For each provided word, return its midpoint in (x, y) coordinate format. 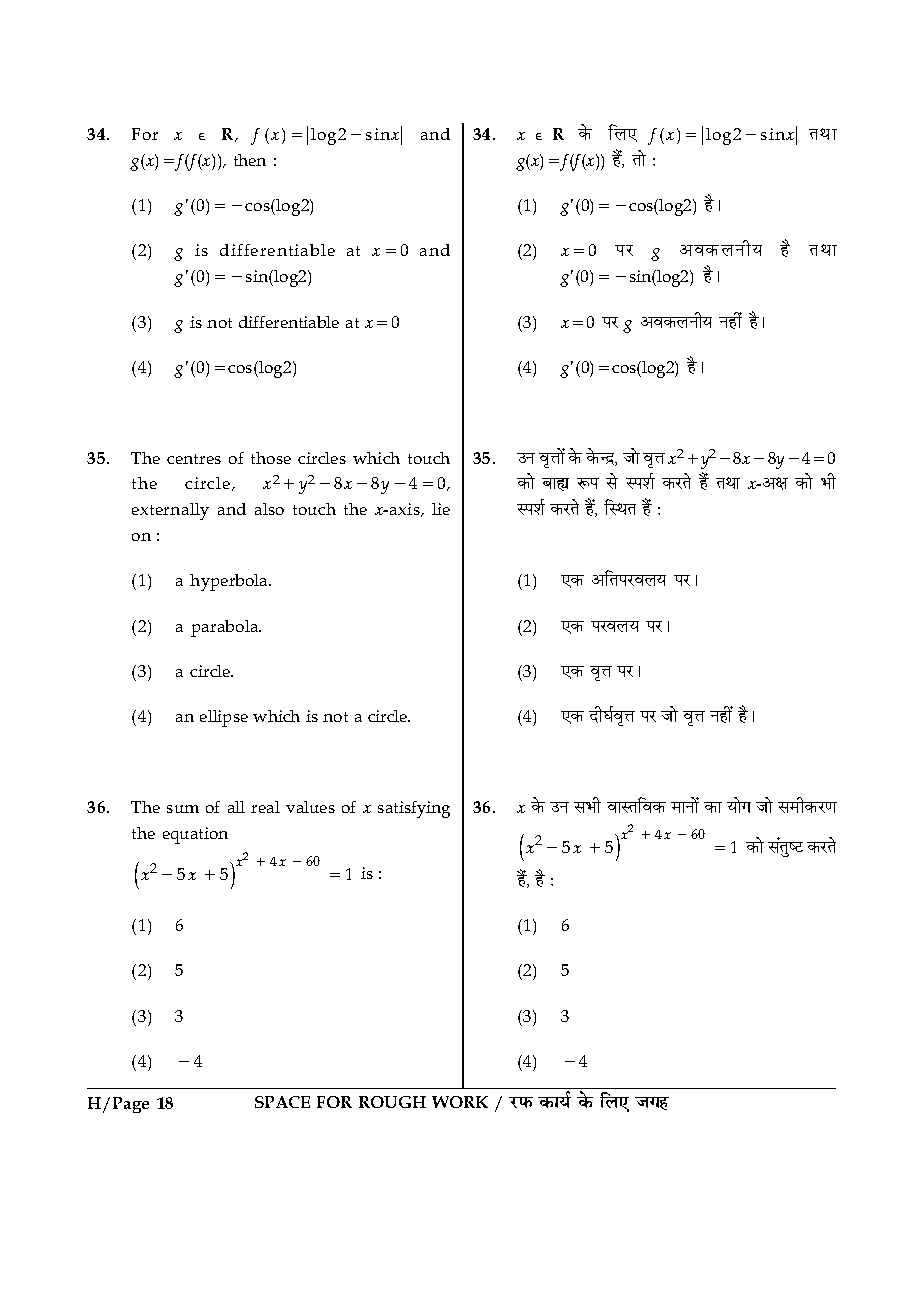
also (269, 509)
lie (441, 509)
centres (194, 459)
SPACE (282, 1102)
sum (183, 809)
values (310, 807)
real (265, 807)
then (250, 160)
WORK (460, 1102)
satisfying (414, 809)
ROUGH (392, 1102)
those (271, 458)
